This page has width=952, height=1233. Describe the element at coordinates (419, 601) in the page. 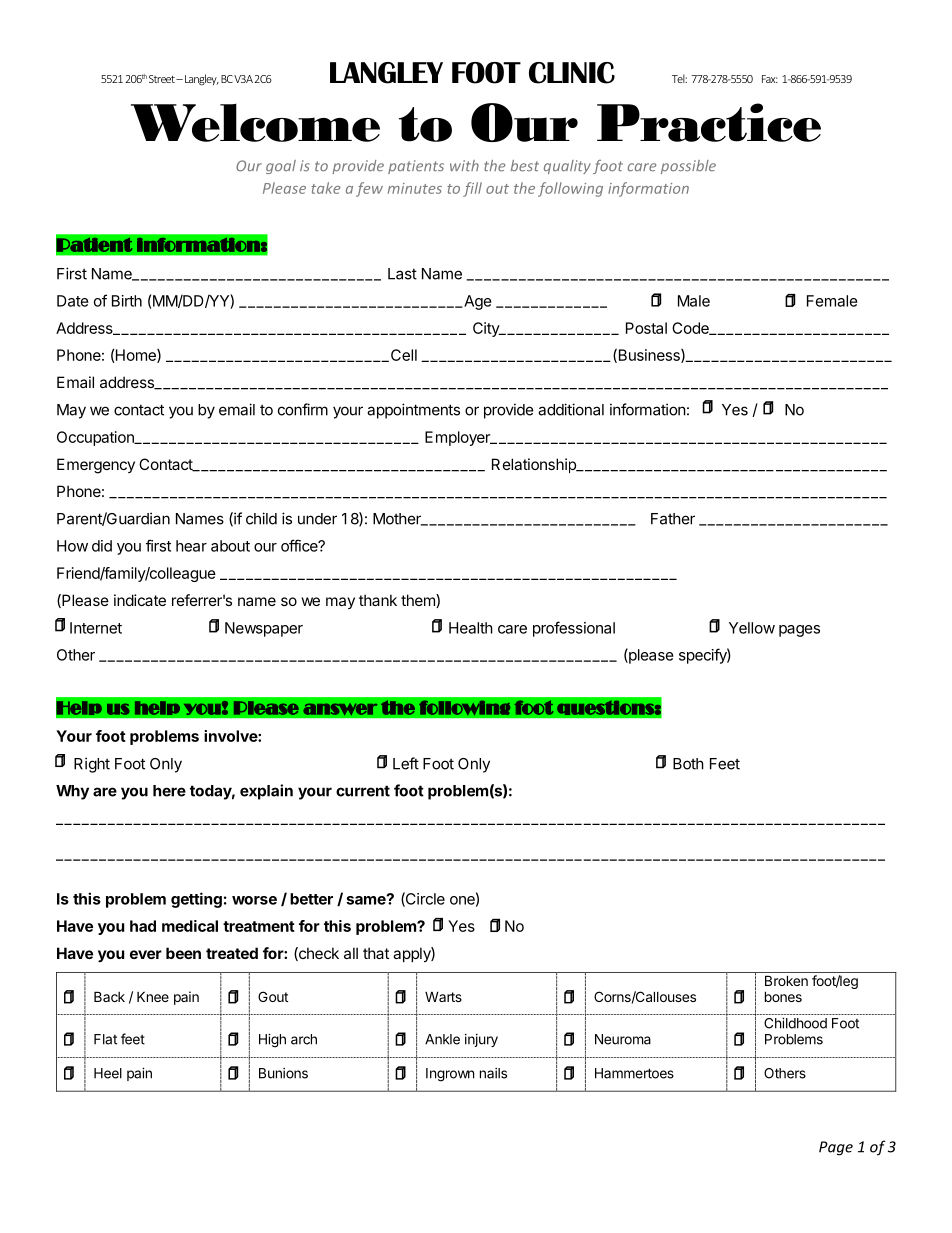

I see `them` at that location.
